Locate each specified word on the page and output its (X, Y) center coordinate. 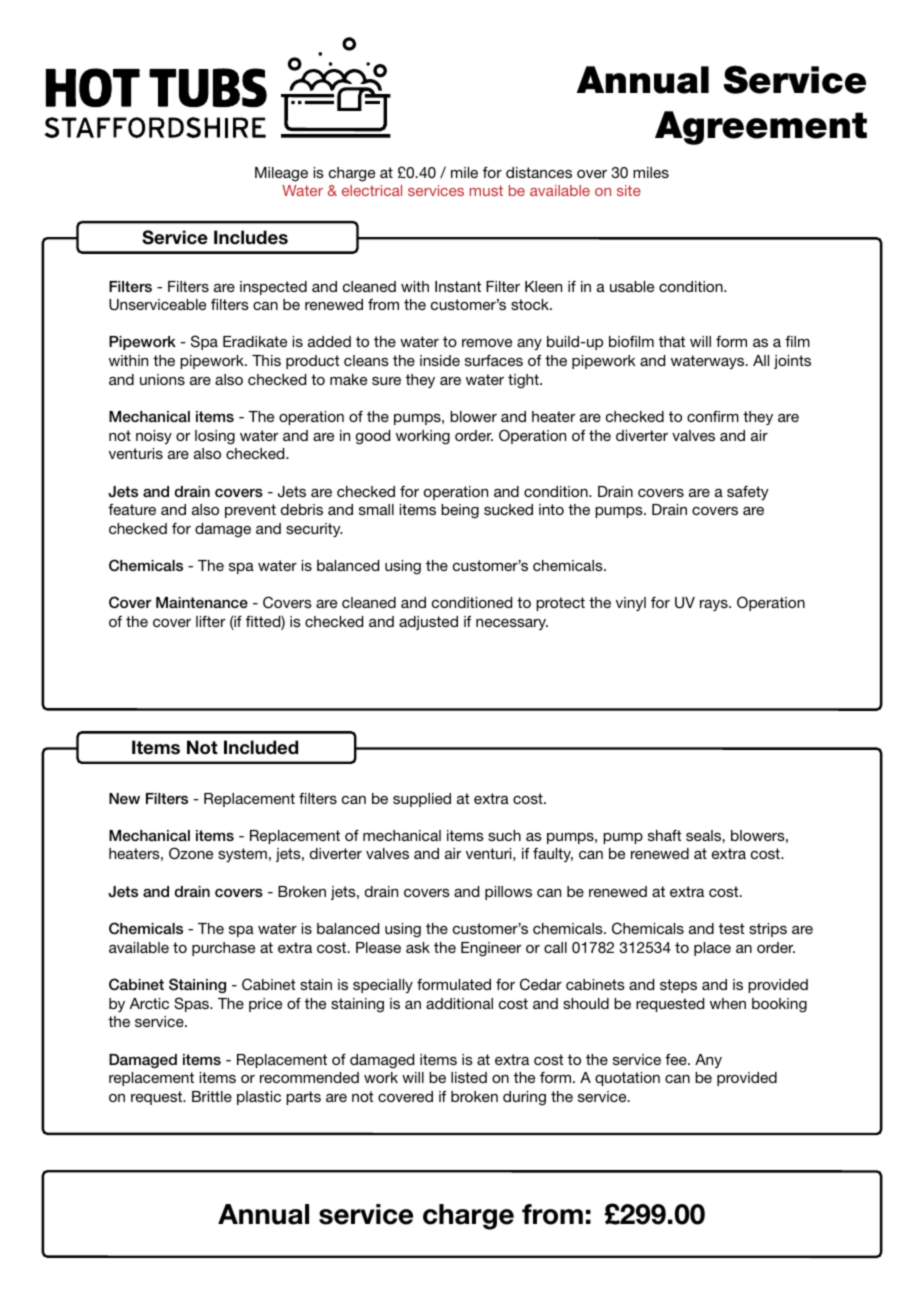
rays (715, 605)
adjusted (428, 623)
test (731, 928)
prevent (250, 511)
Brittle (212, 1096)
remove (487, 343)
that (672, 341)
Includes (251, 237)
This (266, 360)
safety (747, 493)
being (460, 511)
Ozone (191, 853)
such (504, 835)
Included (261, 747)
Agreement (761, 128)
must (486, 190)
